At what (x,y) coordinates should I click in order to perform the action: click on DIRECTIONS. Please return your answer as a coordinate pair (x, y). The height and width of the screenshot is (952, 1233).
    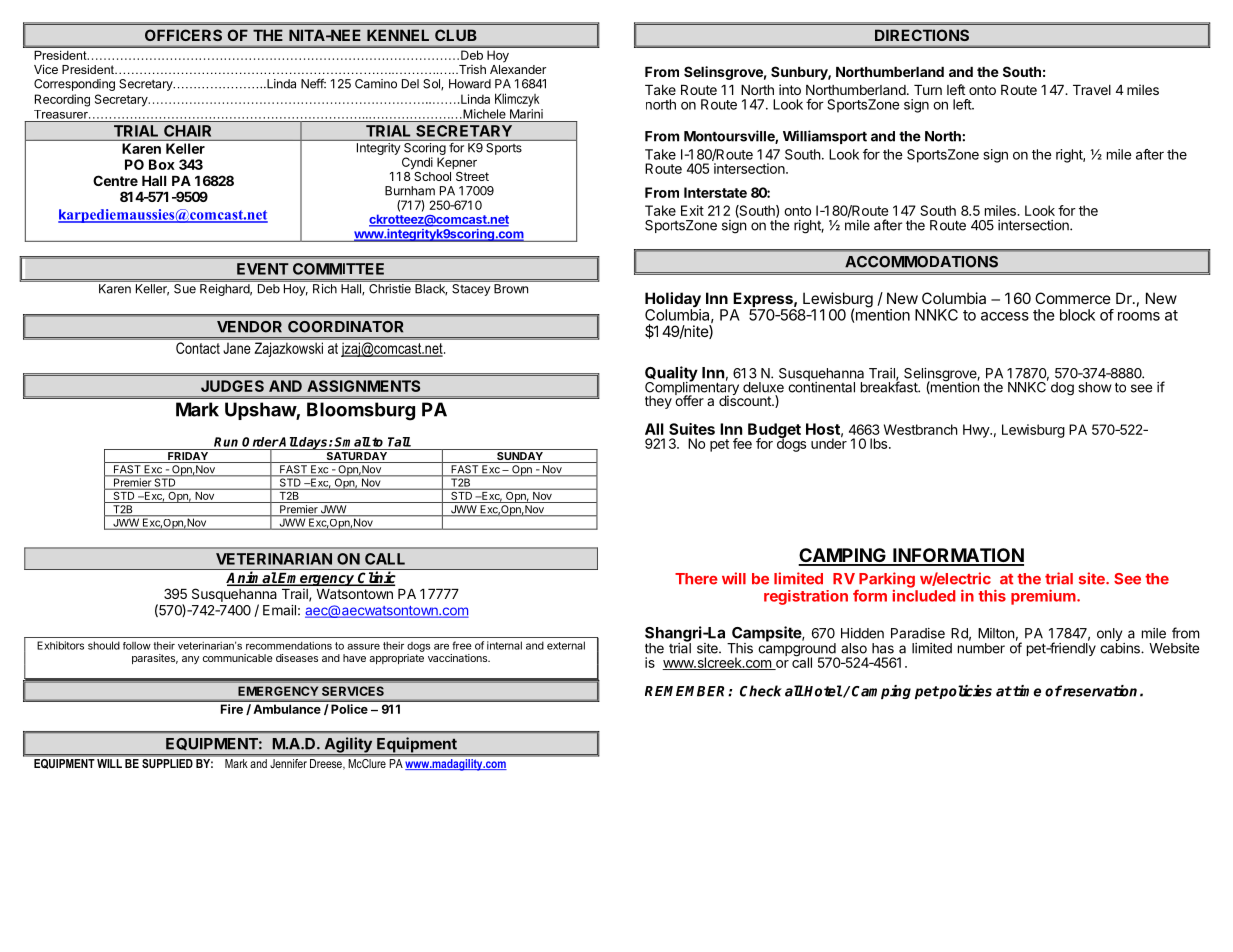
    Looking at the image, I should click on (922, 35).
